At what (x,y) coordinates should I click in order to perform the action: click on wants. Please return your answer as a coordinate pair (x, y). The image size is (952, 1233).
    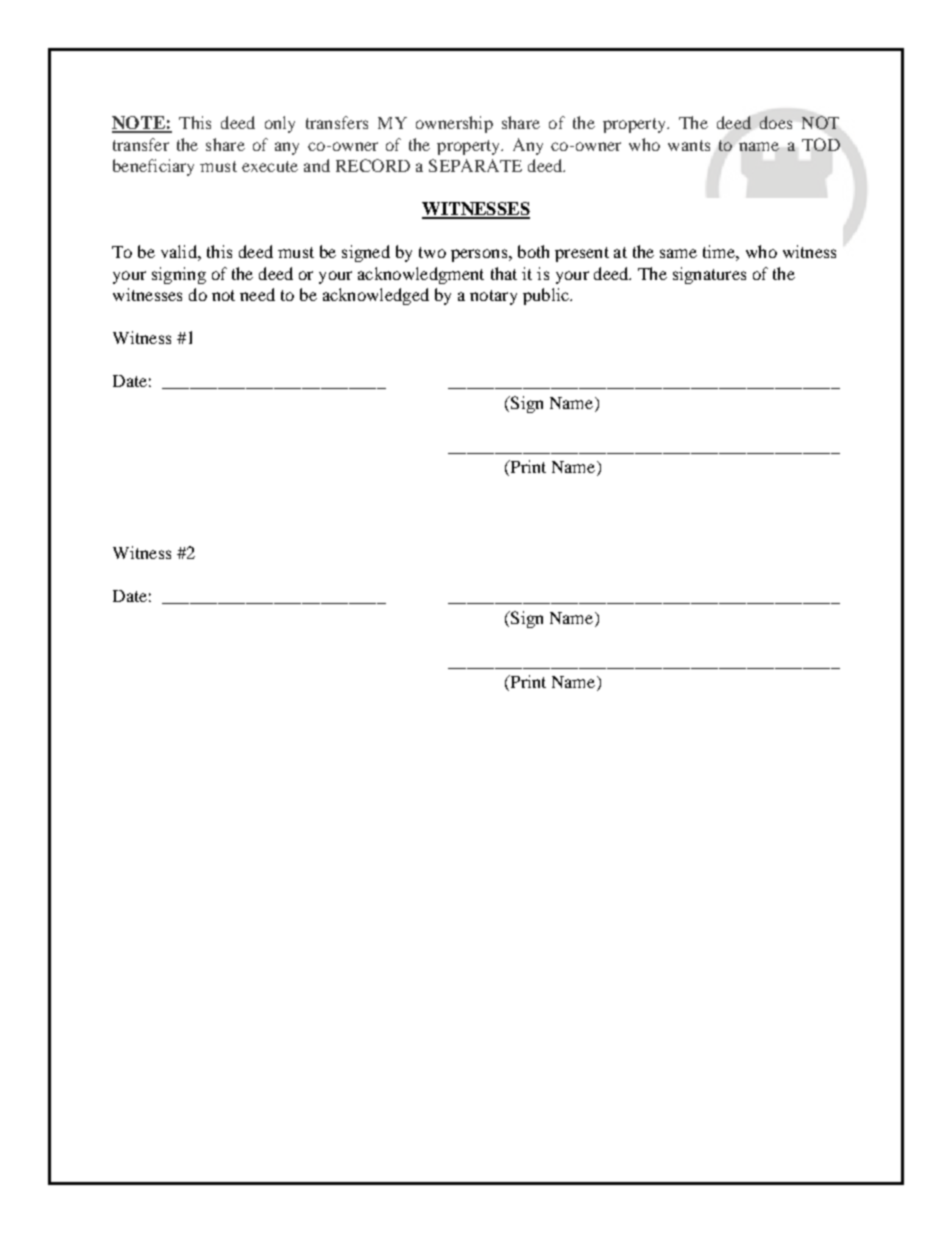
    Looking at the image, I should click on (689, 145).
